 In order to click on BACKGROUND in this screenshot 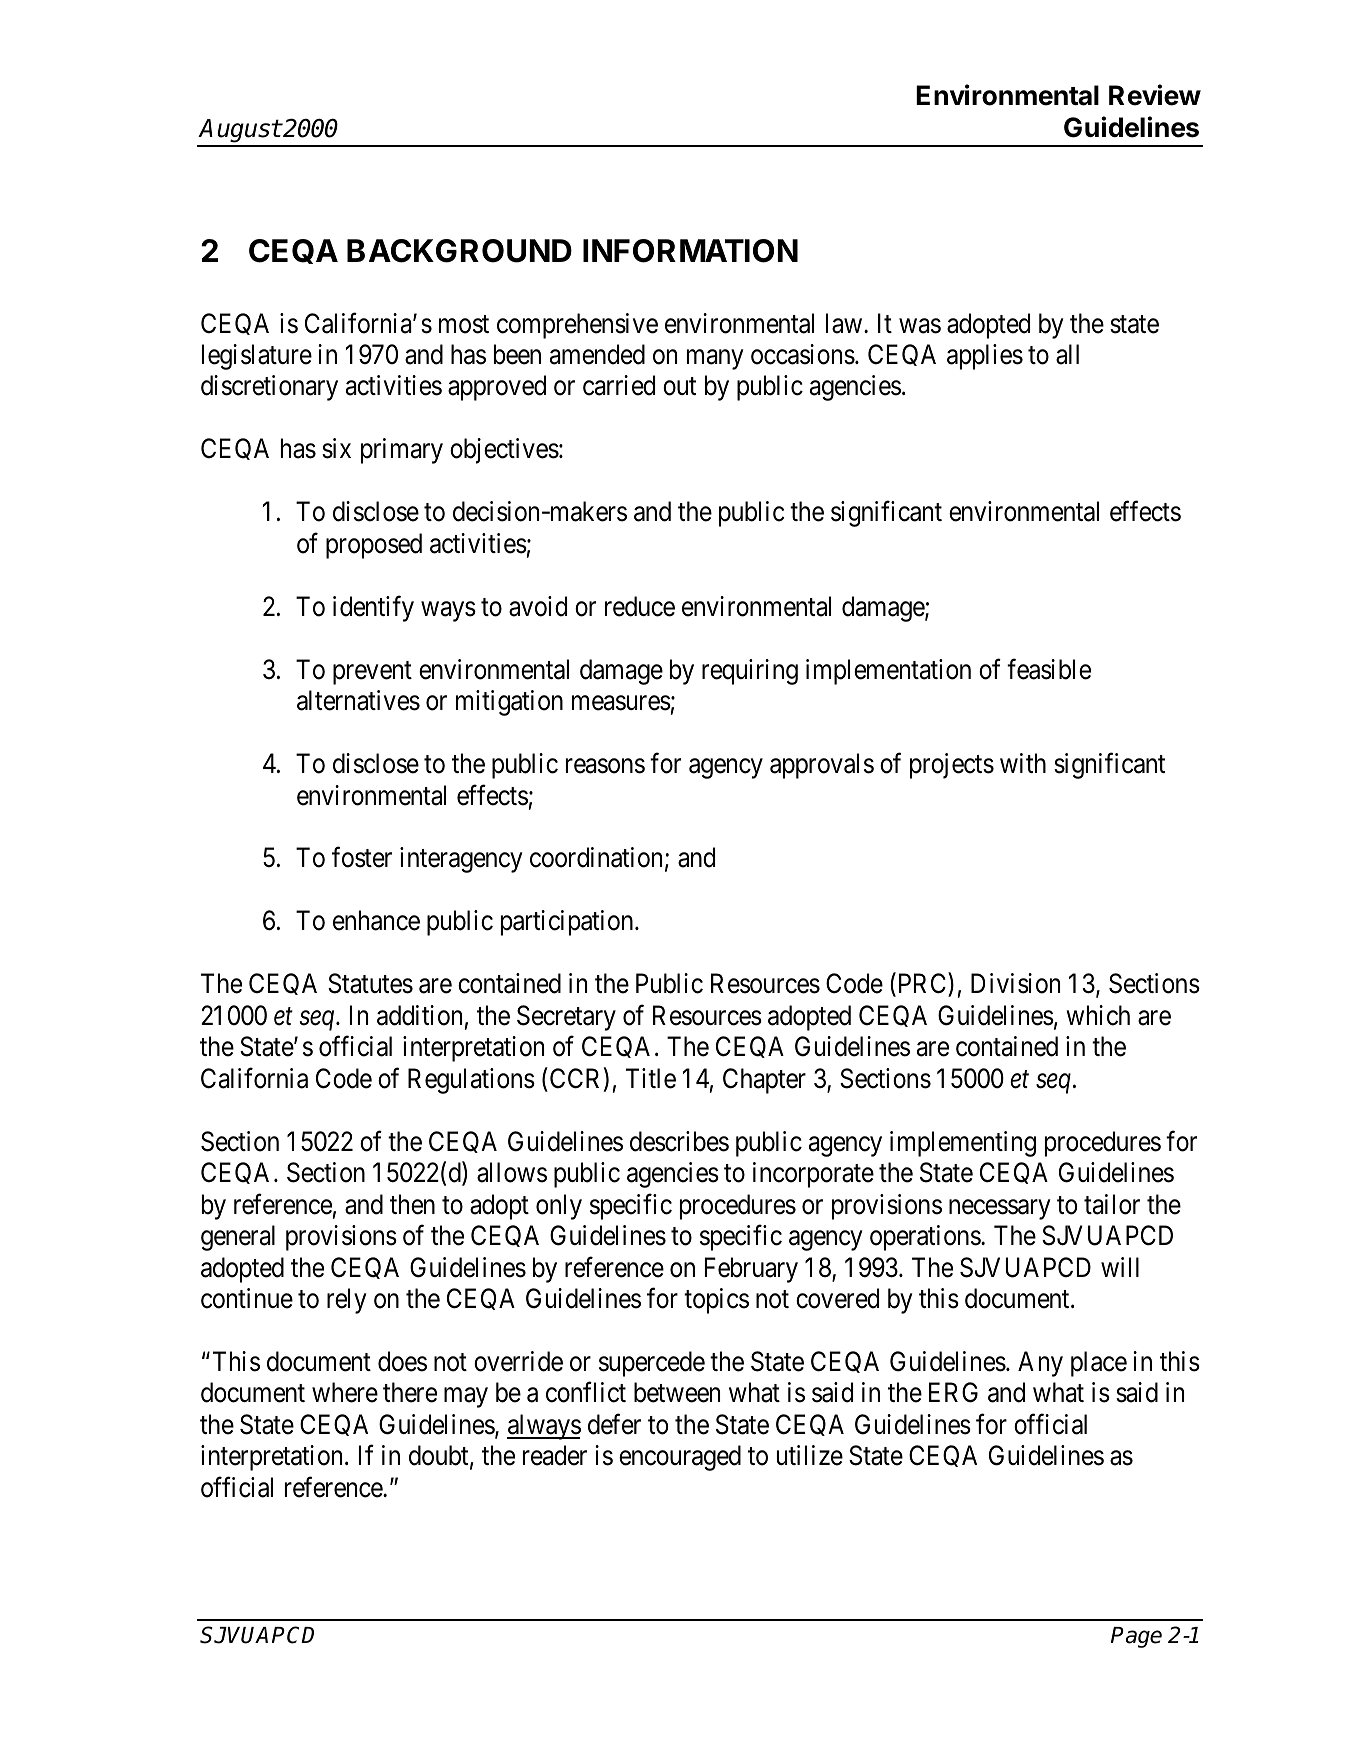, I will do `click(459, 251)`.
